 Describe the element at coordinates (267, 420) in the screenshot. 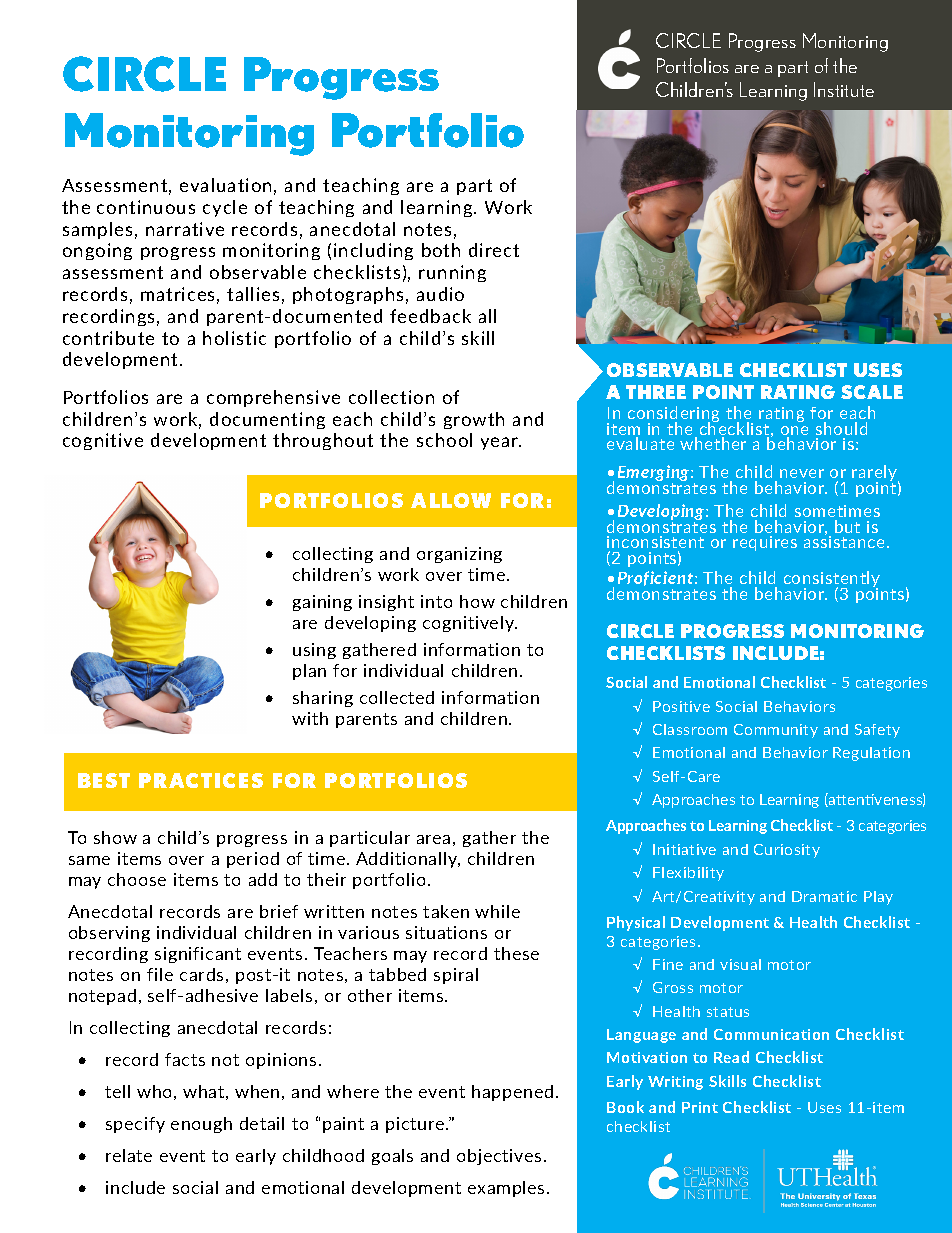

I see `documenting` at that location.
